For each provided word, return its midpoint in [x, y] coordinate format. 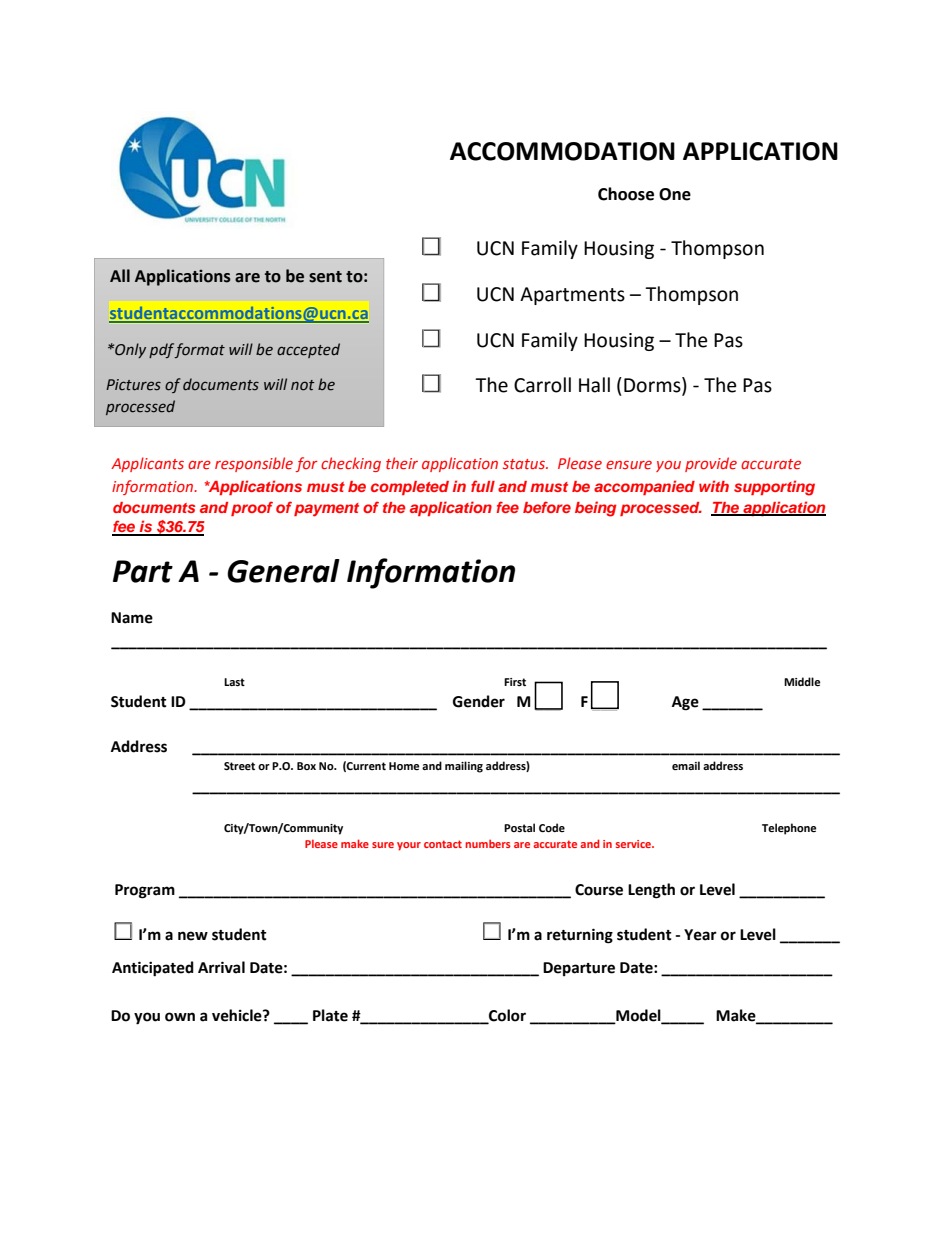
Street [239, 766]
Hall [594, 385]
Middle [802, 681]
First [515, 682]
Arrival [221, 967]
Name [132, 618]
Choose [626, 194]
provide [711, 464]
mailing [464, 767]
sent [325, 277]
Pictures [133, 385]
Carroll [542, 385]
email [686, 765]
